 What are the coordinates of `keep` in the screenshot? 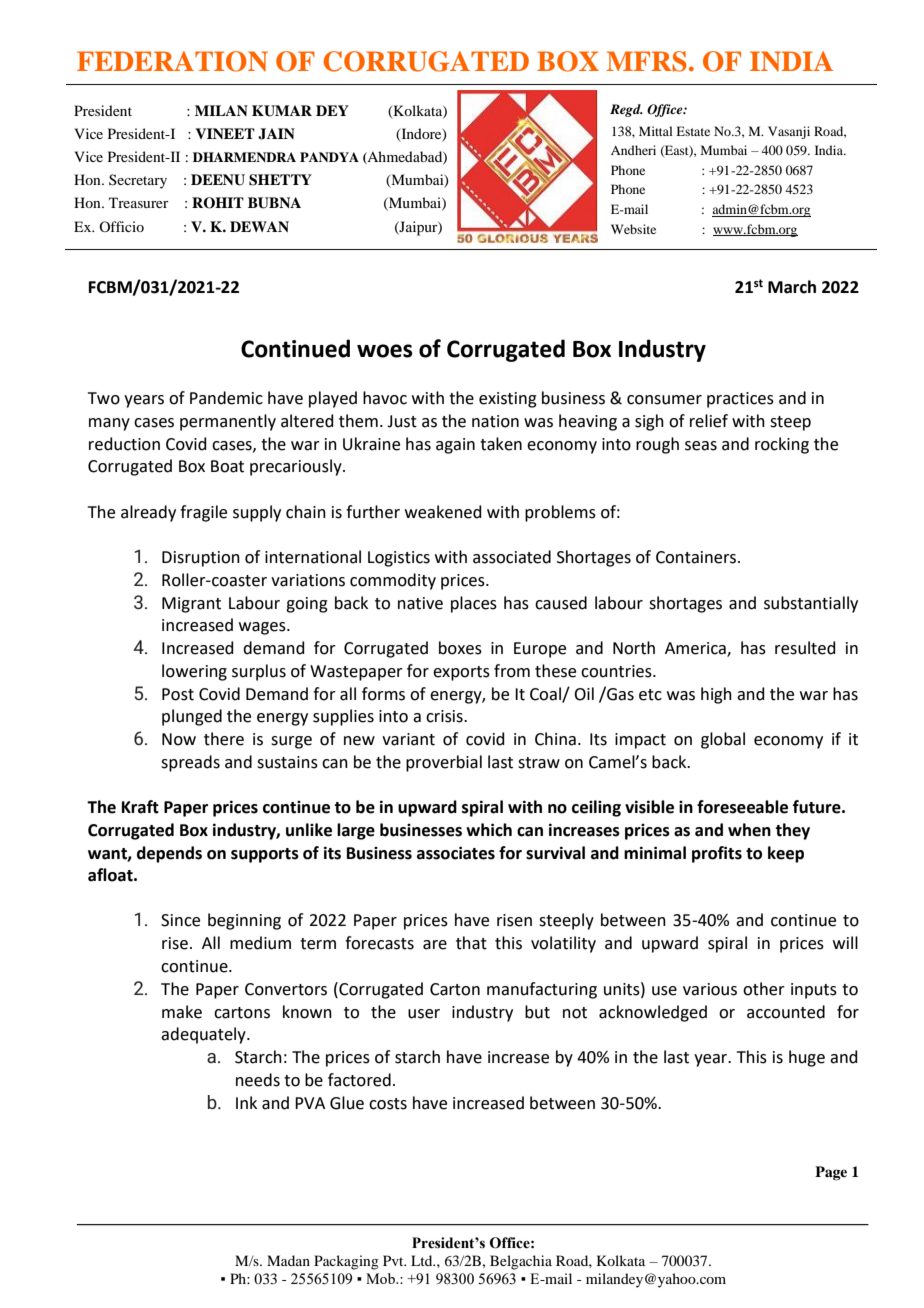 It's located at (786, 854).
